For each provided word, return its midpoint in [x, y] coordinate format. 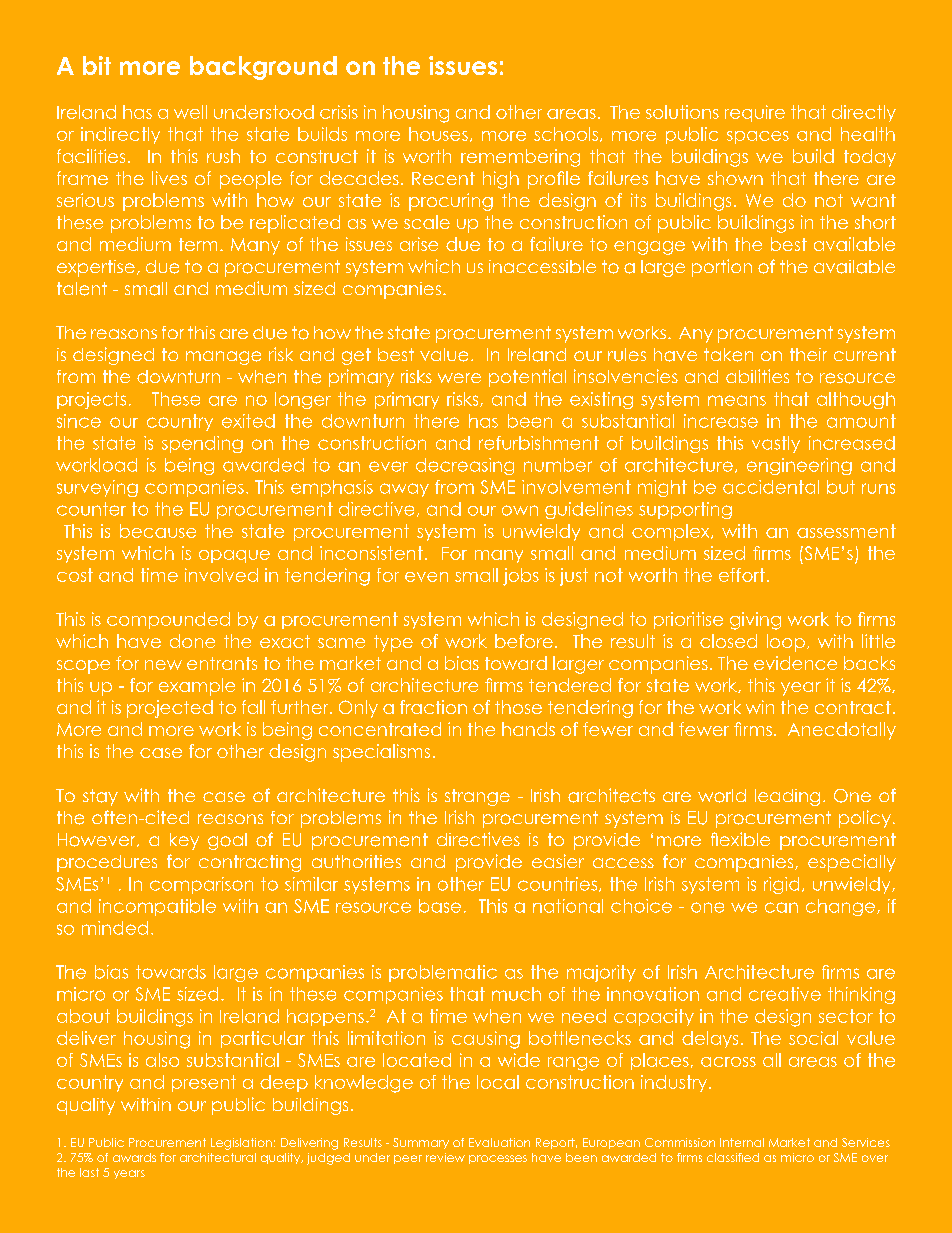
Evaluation [499, 1142]
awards [134, 1157]
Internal [742, 1142]
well [190, 112]
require [755, 113]
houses [438, 134]
